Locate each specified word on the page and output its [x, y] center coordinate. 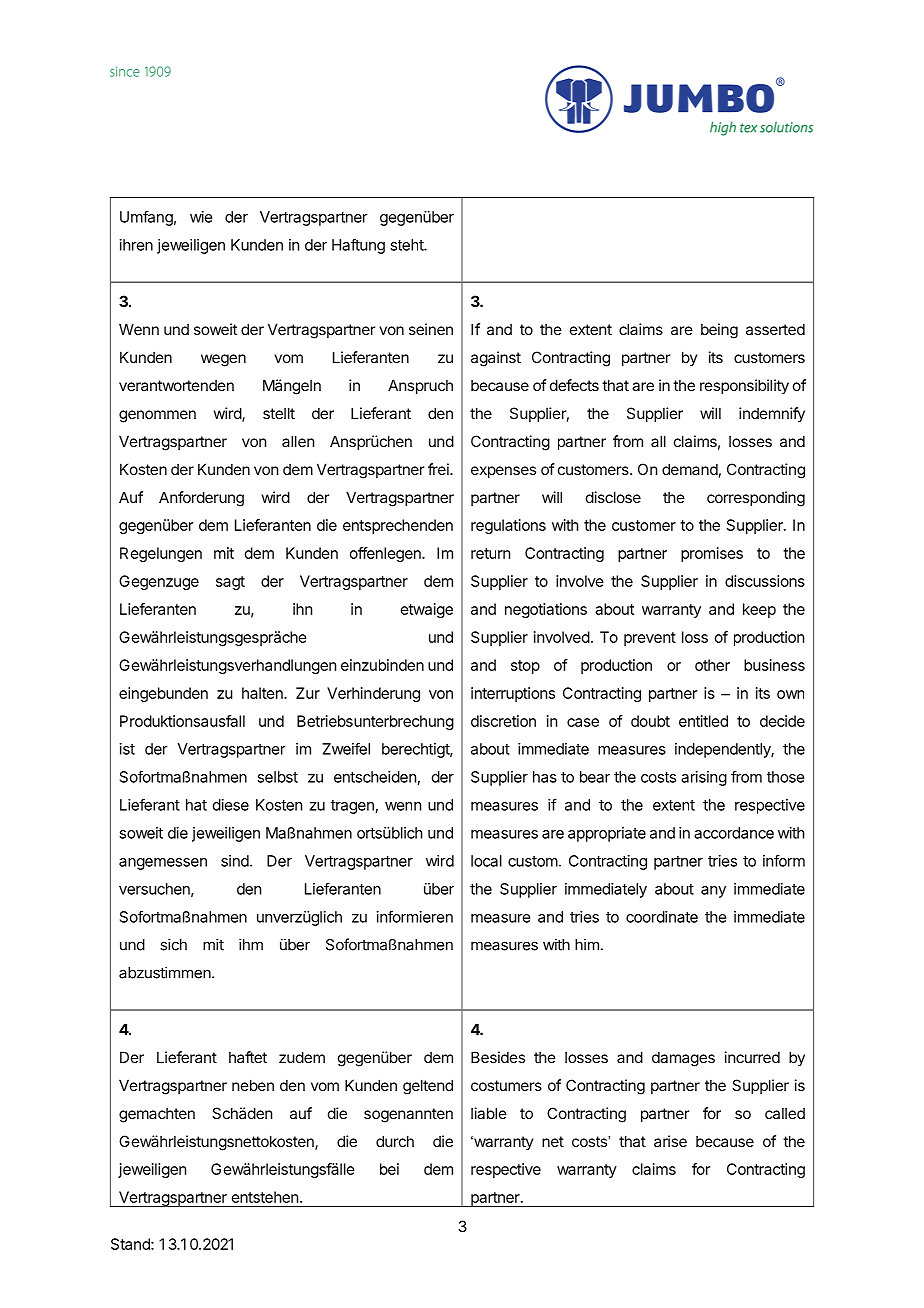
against [496, 359]
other [712, 665]
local [486, 861]
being [719, 331]
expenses [503, 472]
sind [236, 861]
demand [690, 469]
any [713, 892]
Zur [308, 693]
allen [298, 441]
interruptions [513, 694]
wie [201, 217]
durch [395, 1141]
